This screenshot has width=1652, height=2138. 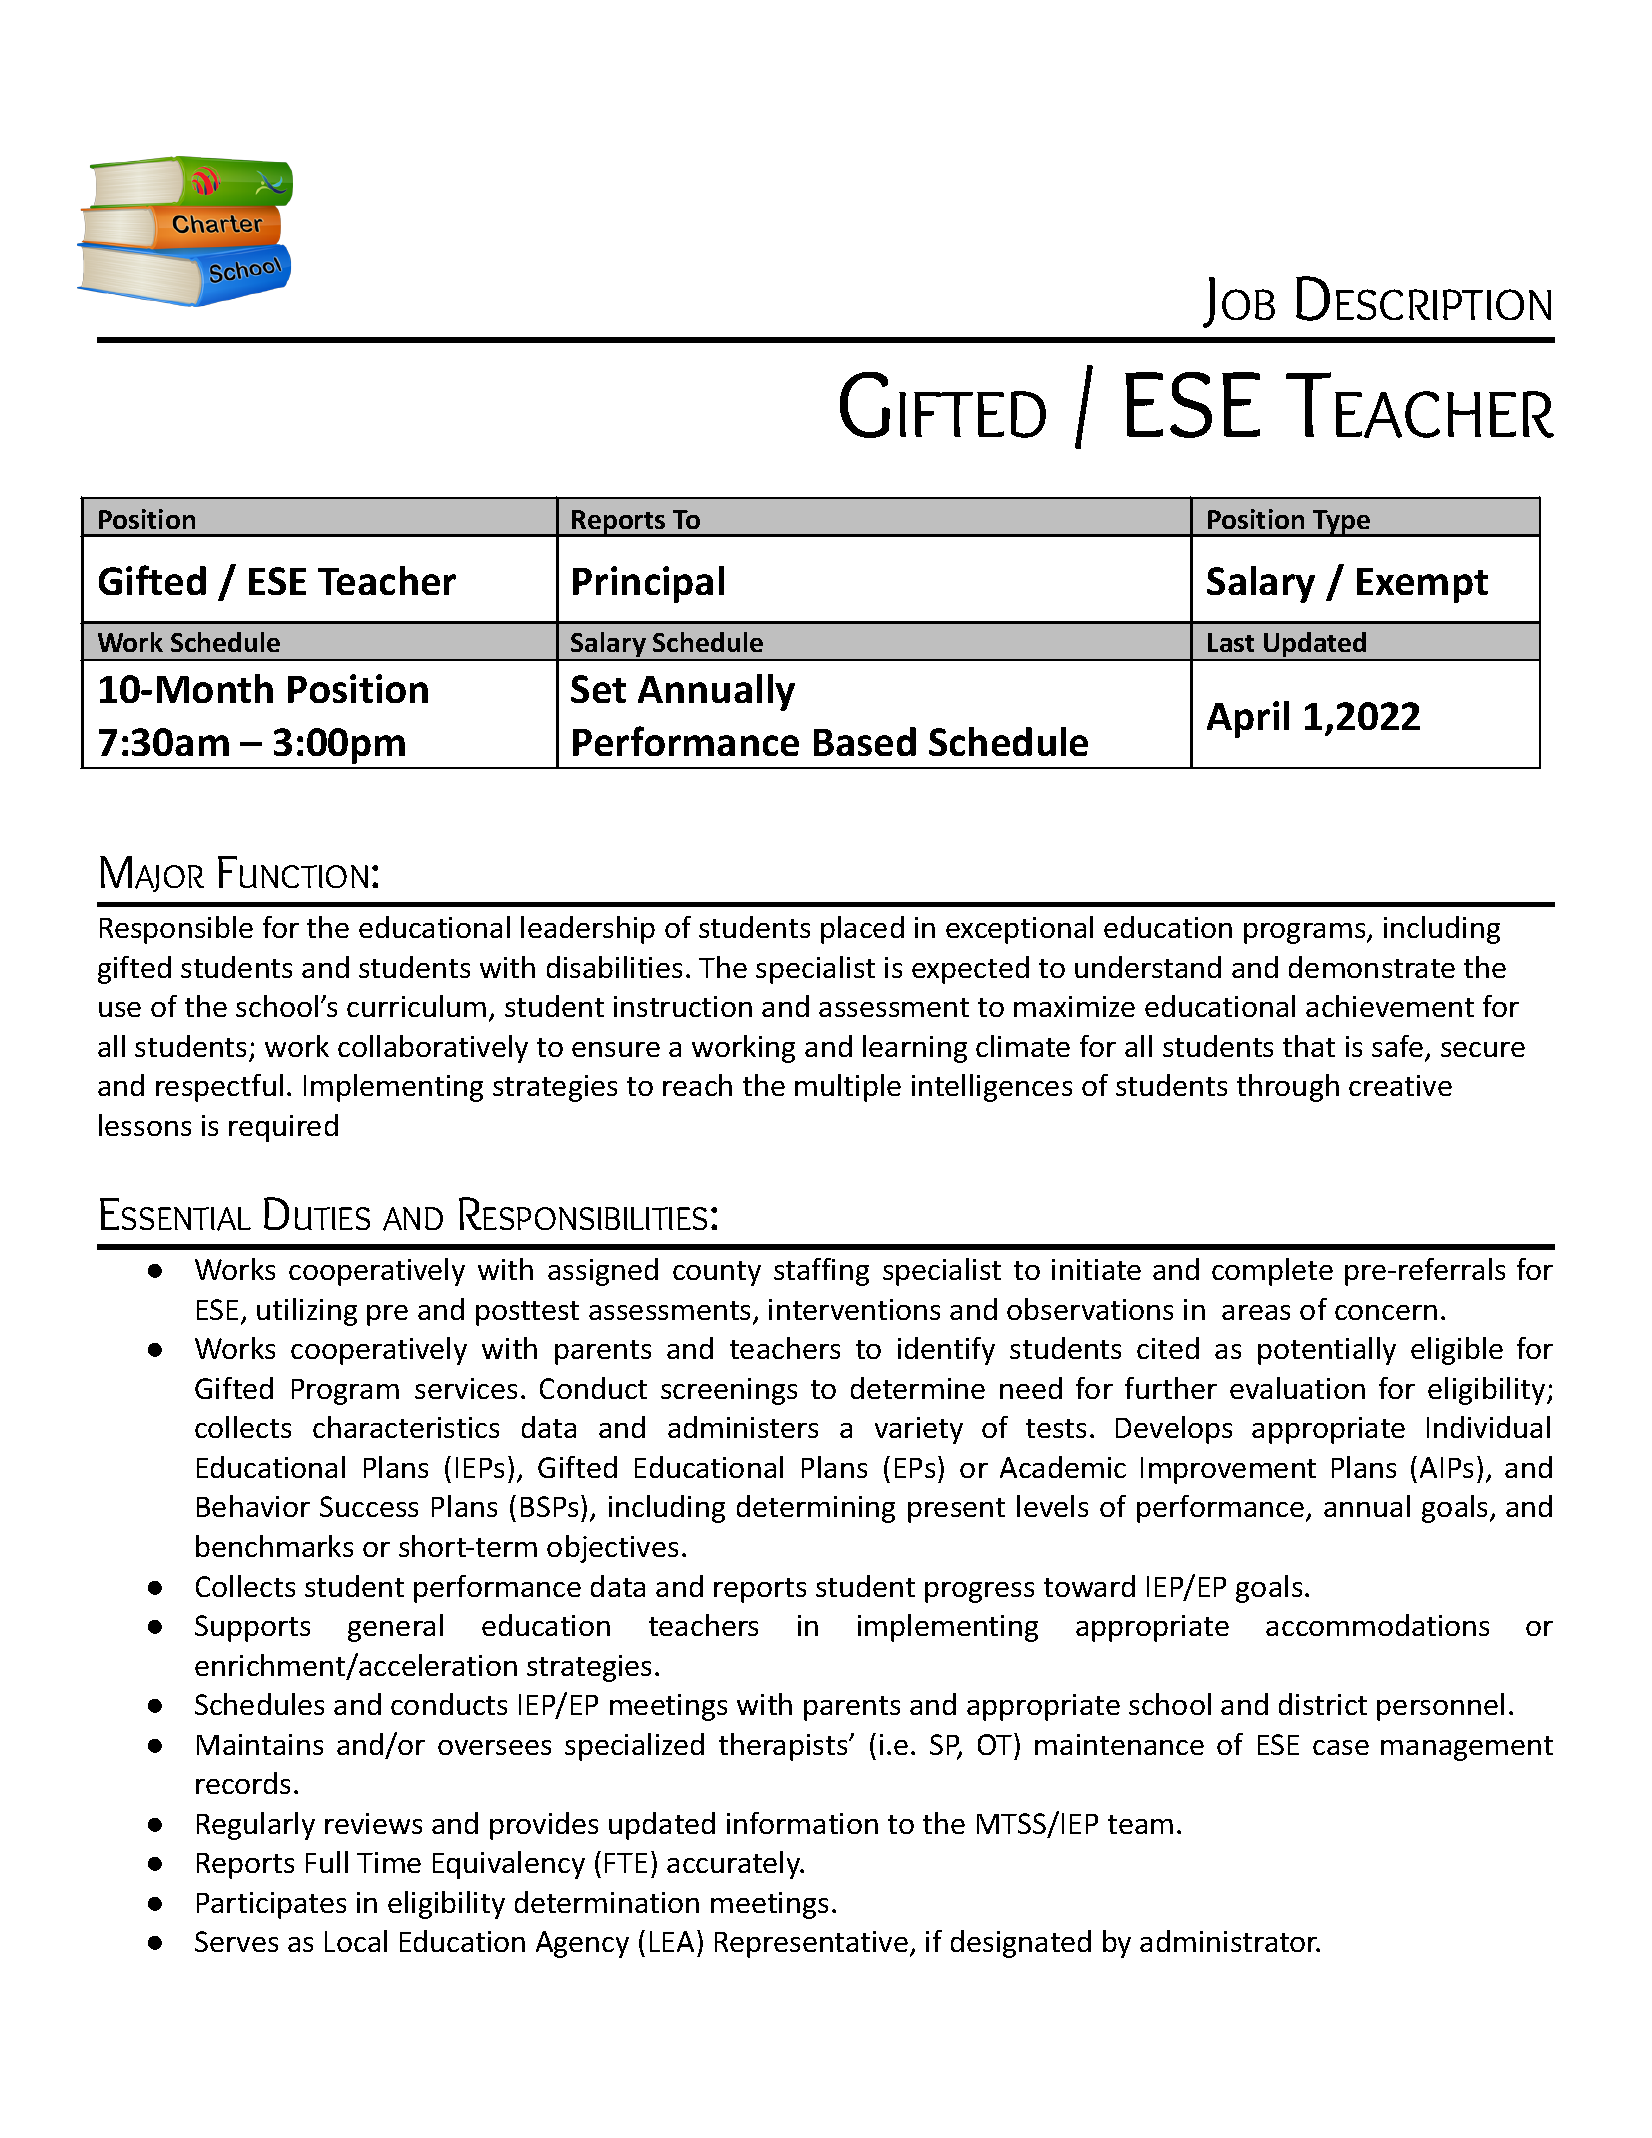 I want to click on staffing, so click(x=821, y=1272).
